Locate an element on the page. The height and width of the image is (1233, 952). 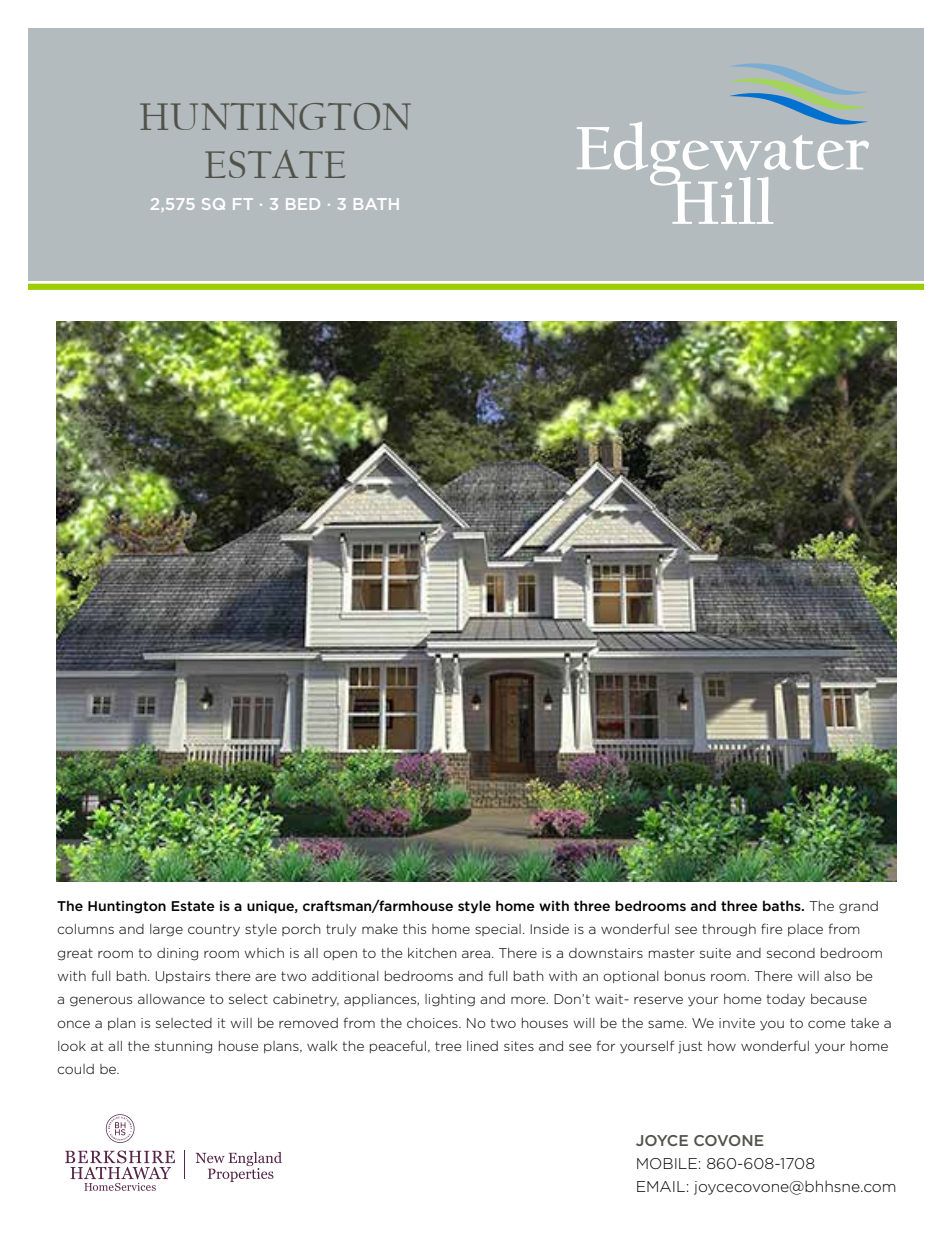
special is located at coordinates (498, 930).
